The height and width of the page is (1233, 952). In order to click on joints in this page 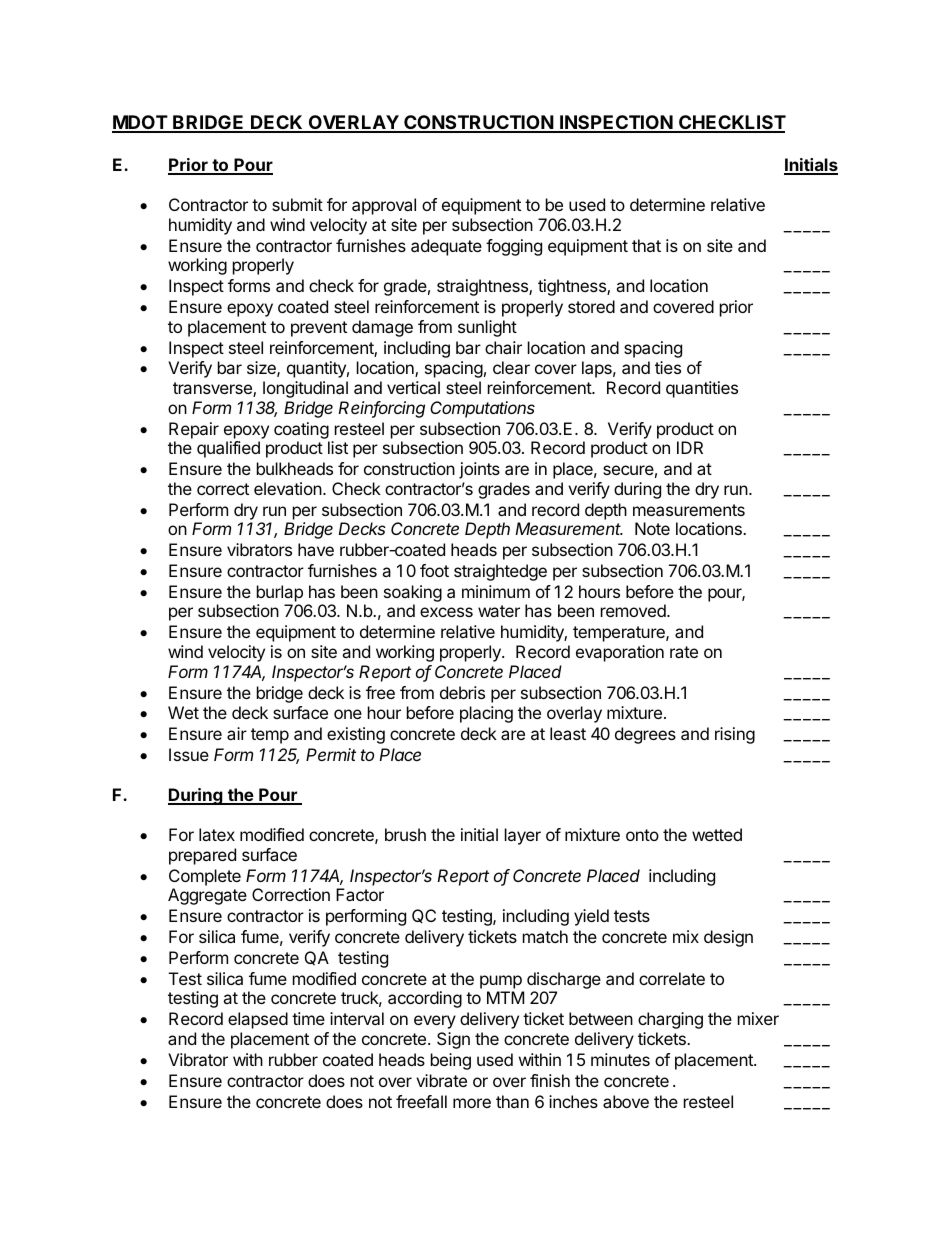, I will do `click(479, 470)`.
